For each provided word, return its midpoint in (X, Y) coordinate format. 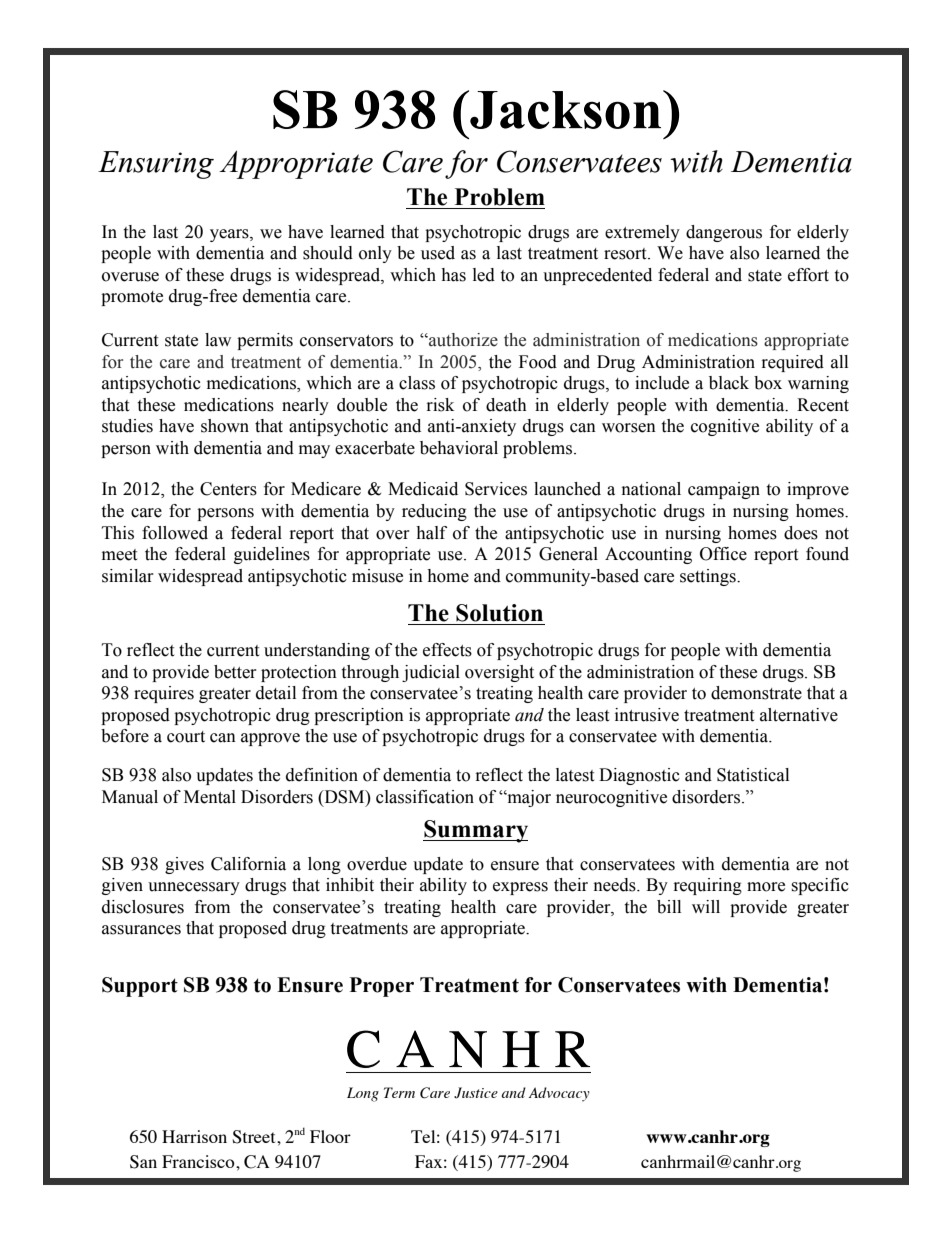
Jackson (566, 109)
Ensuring (156, 165)
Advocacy (559, 1094)
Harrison (194, 1136)
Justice (476, 1093)
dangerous (724, 233)
